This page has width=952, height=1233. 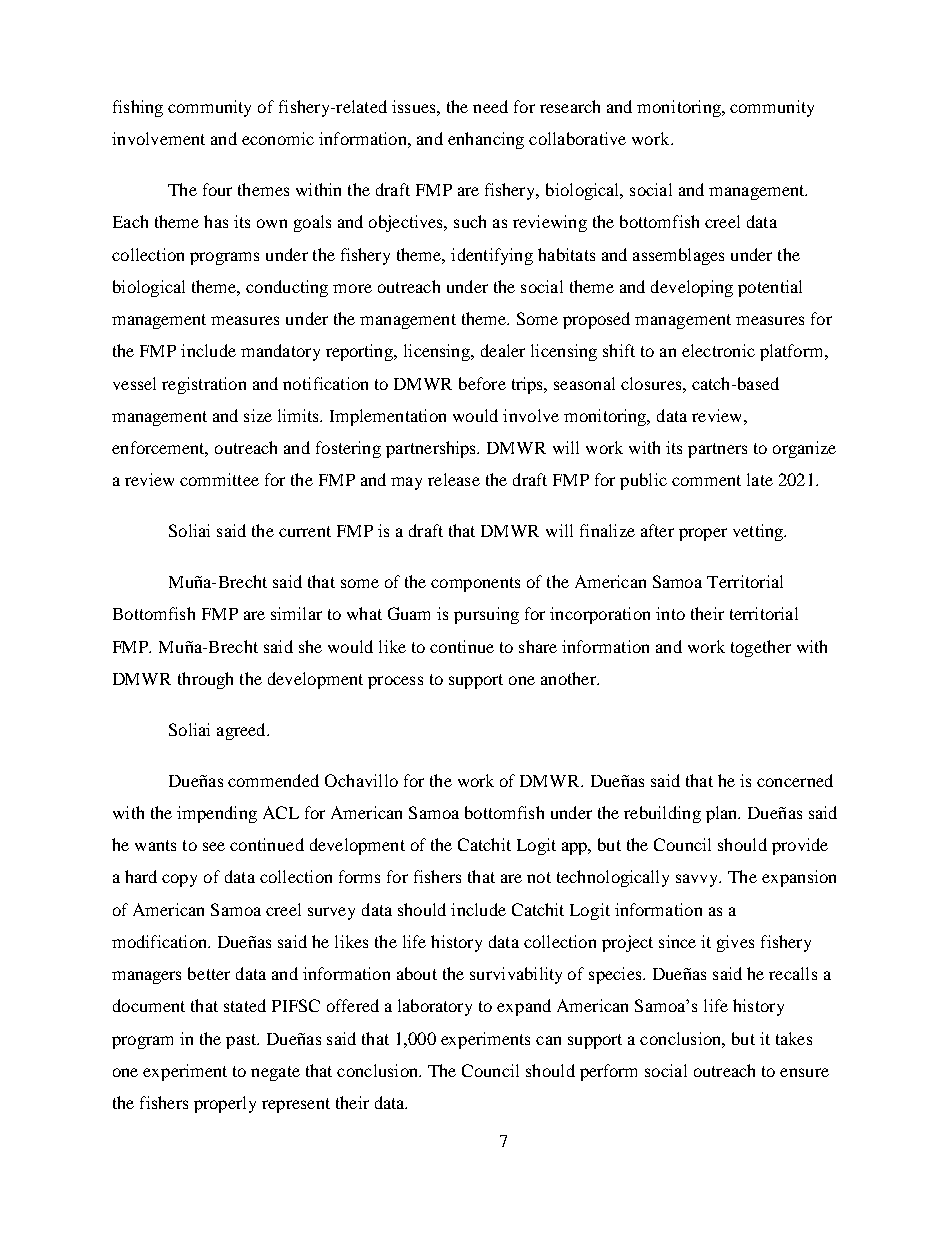 I want to click on economic, so click(x=278, y=138).
